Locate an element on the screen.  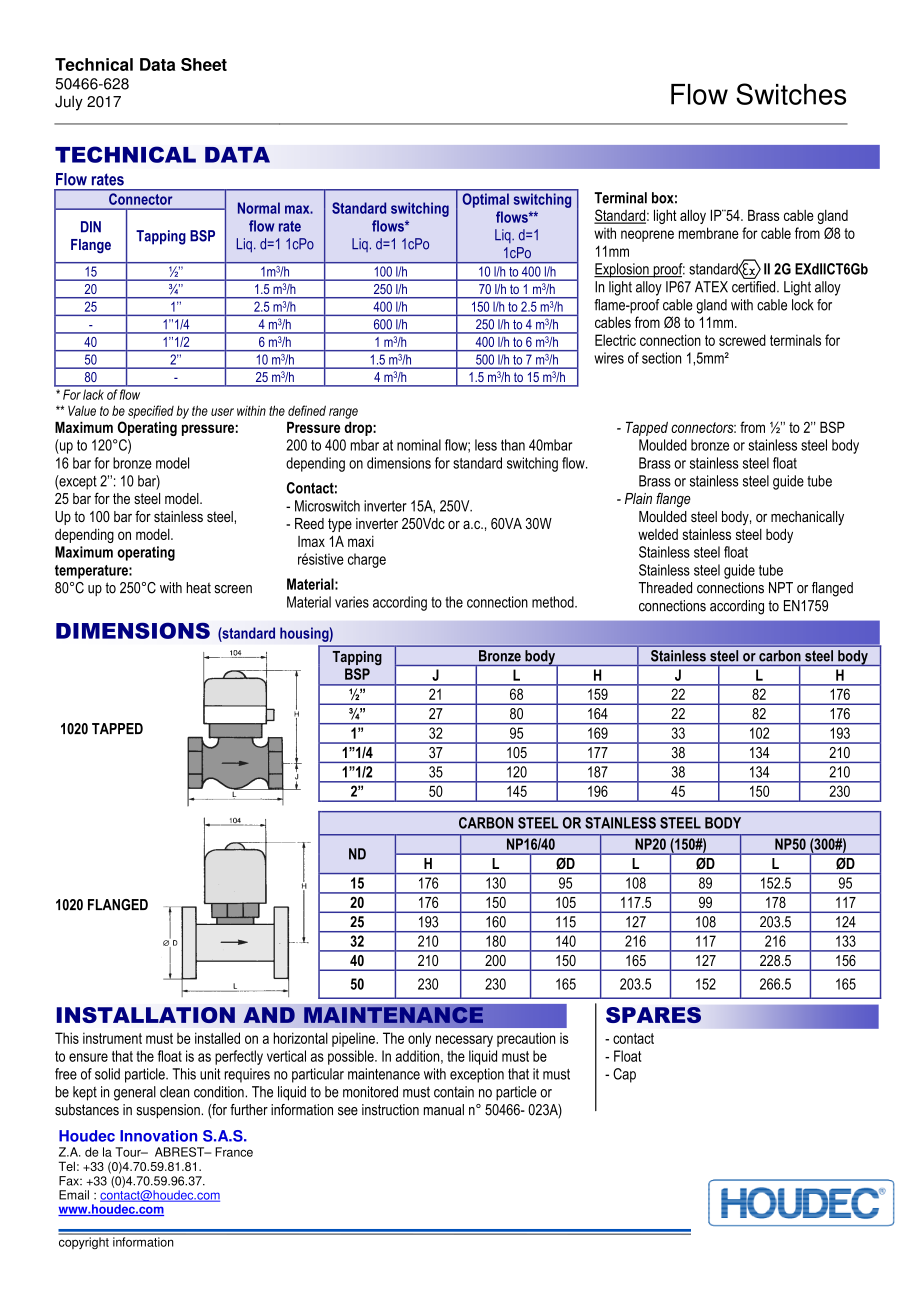
Tour is located at coordinates (129, 1152).
